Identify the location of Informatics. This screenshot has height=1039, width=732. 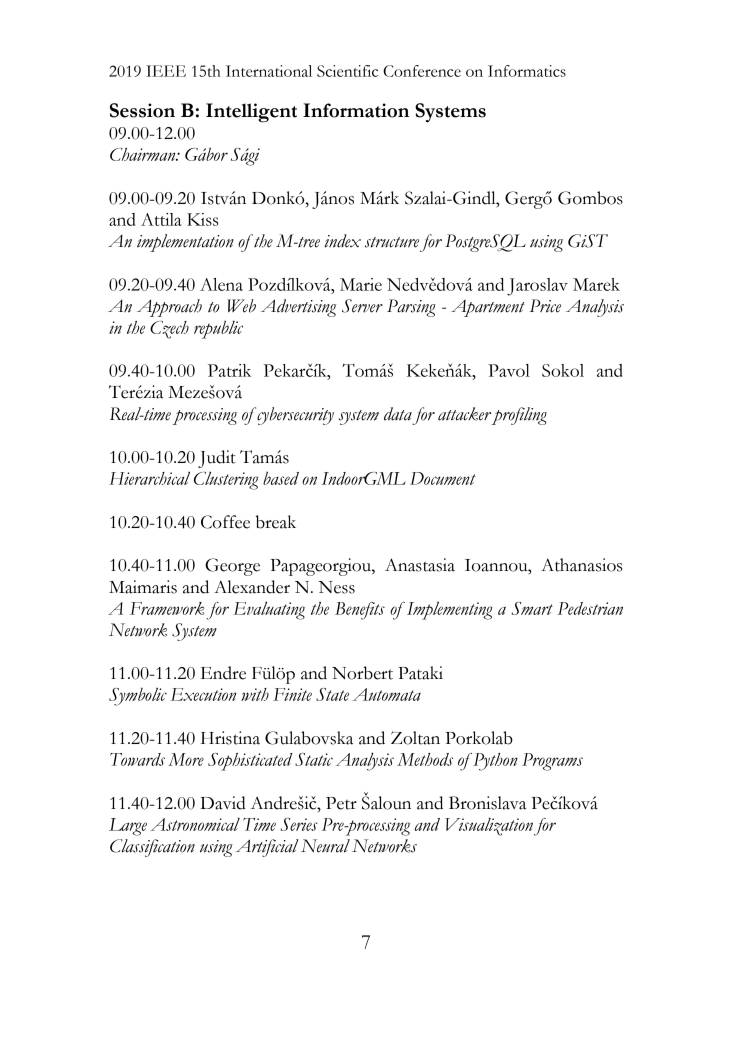
(527, 71).
